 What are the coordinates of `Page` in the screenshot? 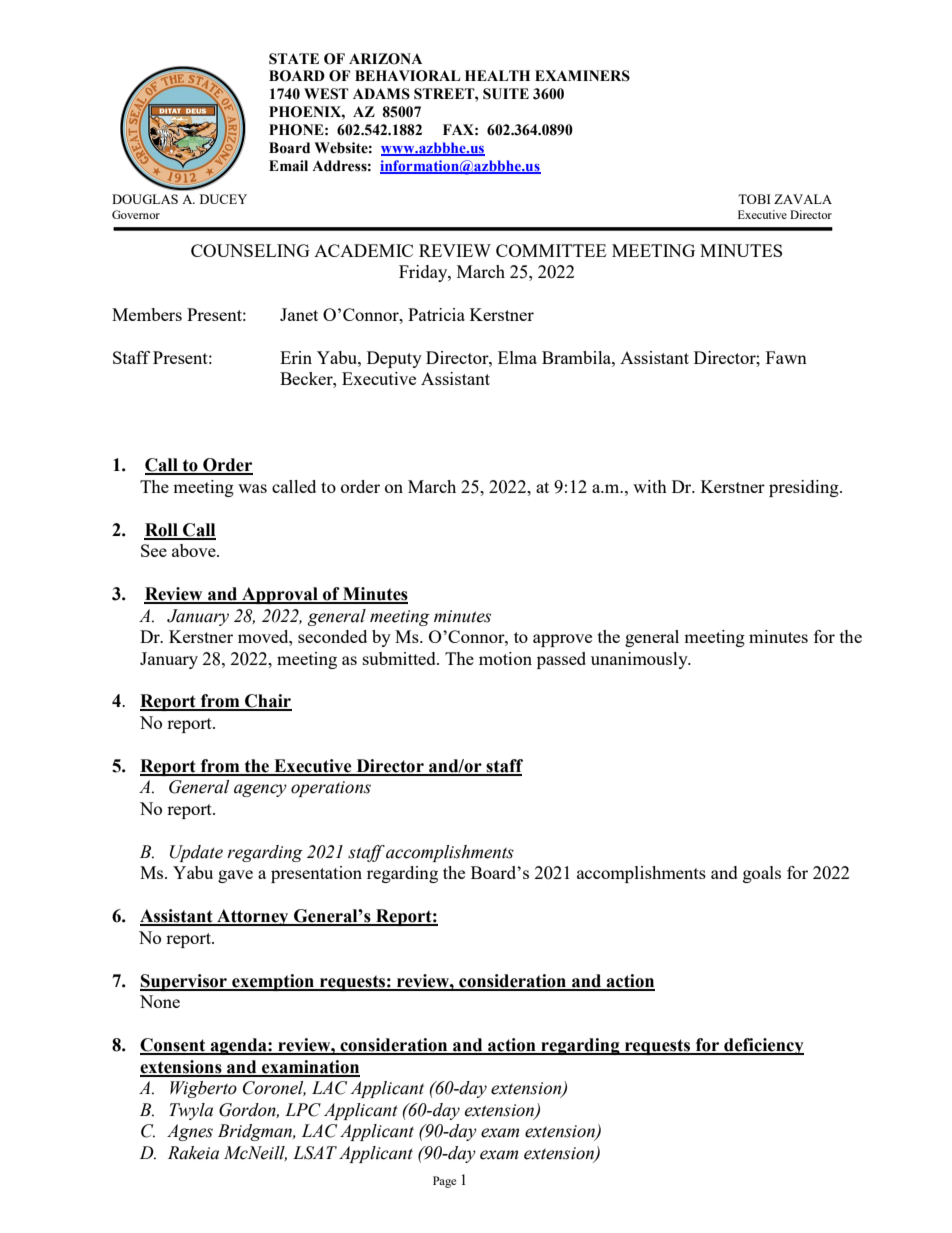 It's located at (444, 1182).
